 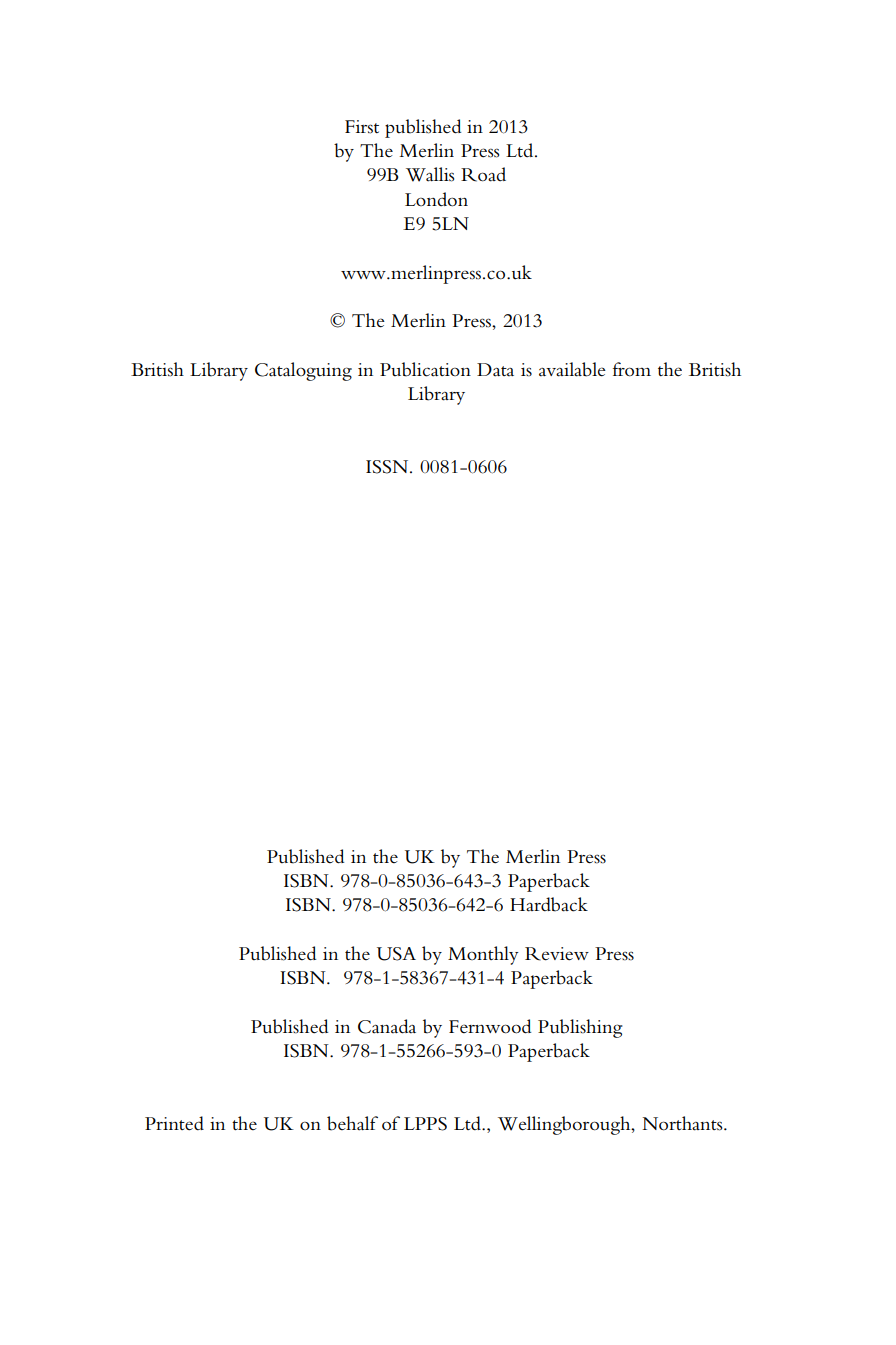 I want to click on ISSN, so click(x=388, y=467).
